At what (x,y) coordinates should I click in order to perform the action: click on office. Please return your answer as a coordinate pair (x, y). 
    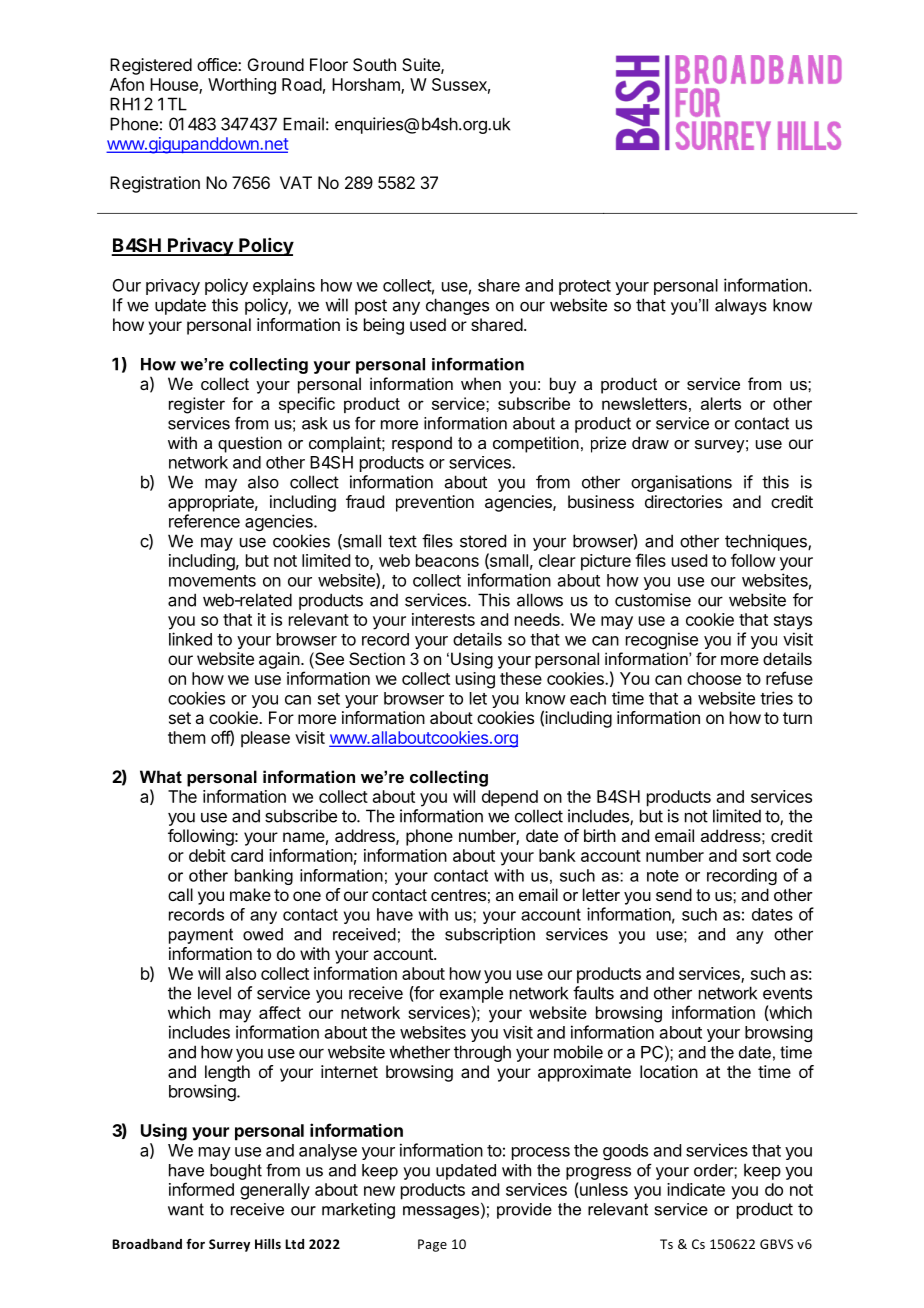
    Looking at the image, I should click on (218, 64).
